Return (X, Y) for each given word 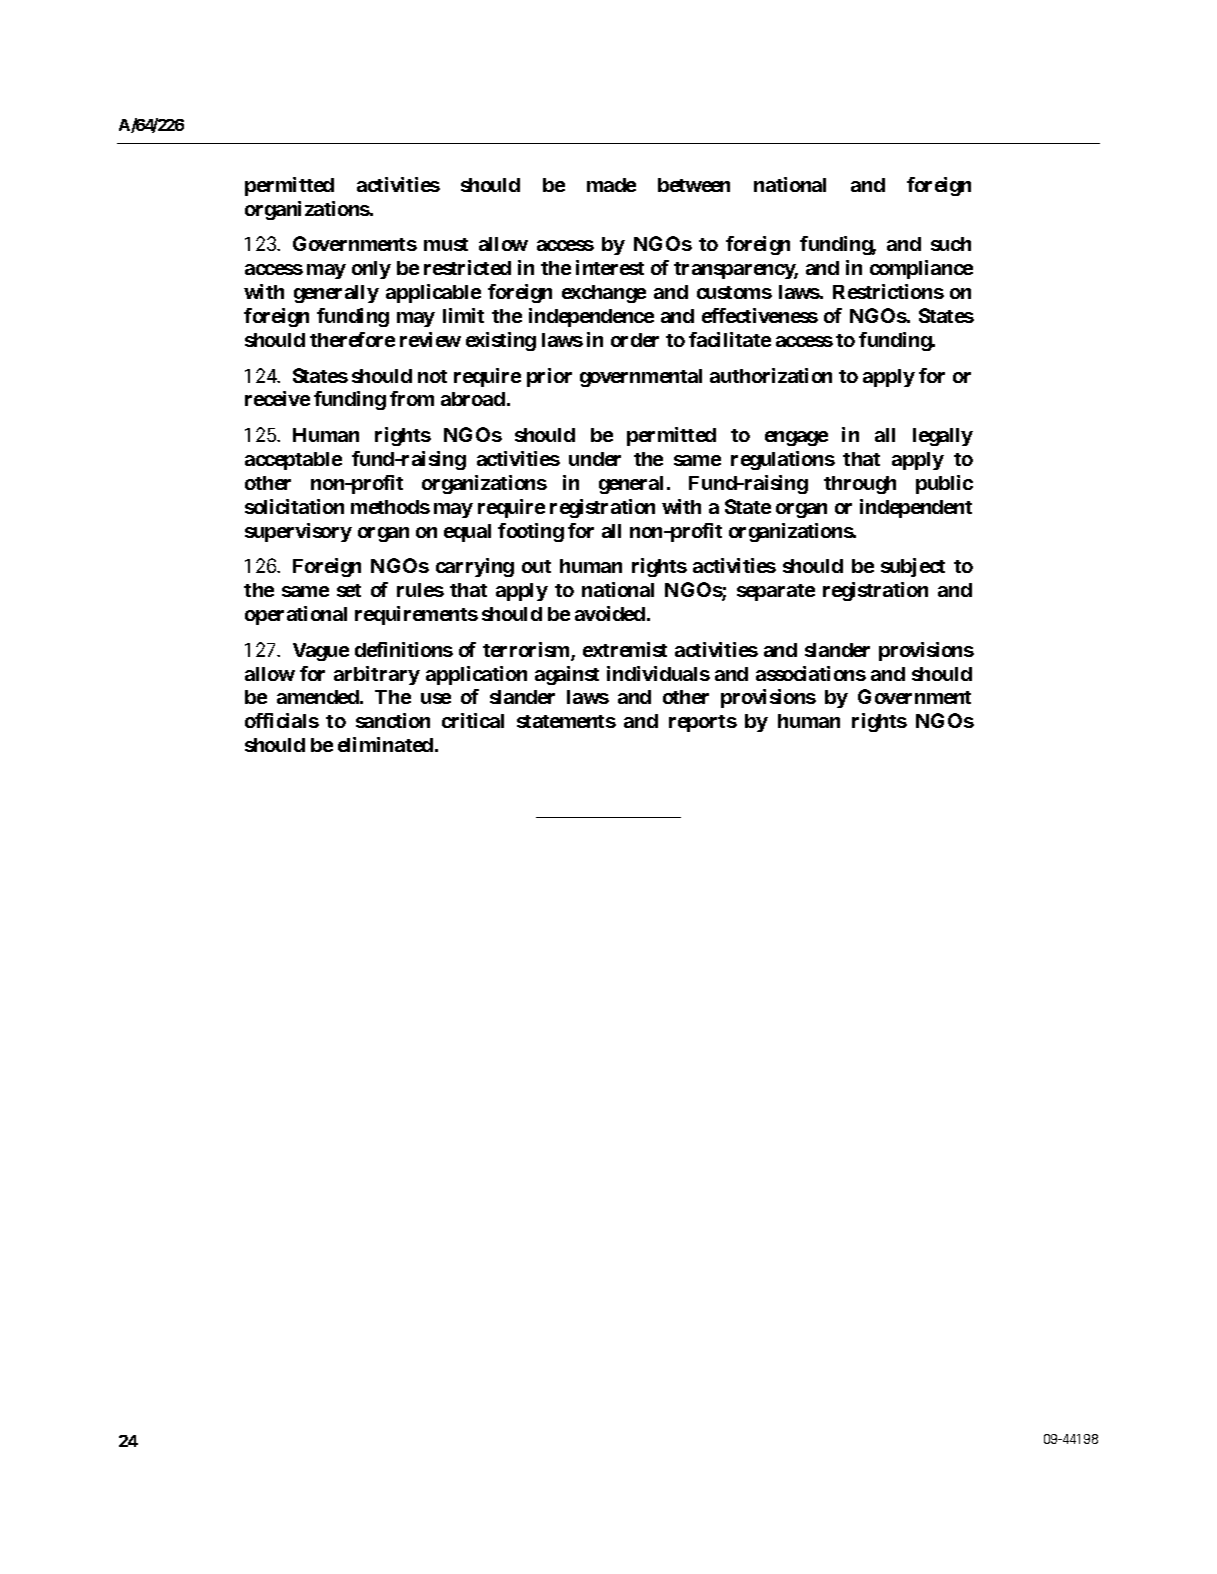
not (432, 376)
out (536, 566)
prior (549, 377)
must (446, 244)
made (611, 185)
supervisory (298, 532)
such (951, 244)
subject (913, 567)
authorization (771, 375)
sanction (393, 720)
